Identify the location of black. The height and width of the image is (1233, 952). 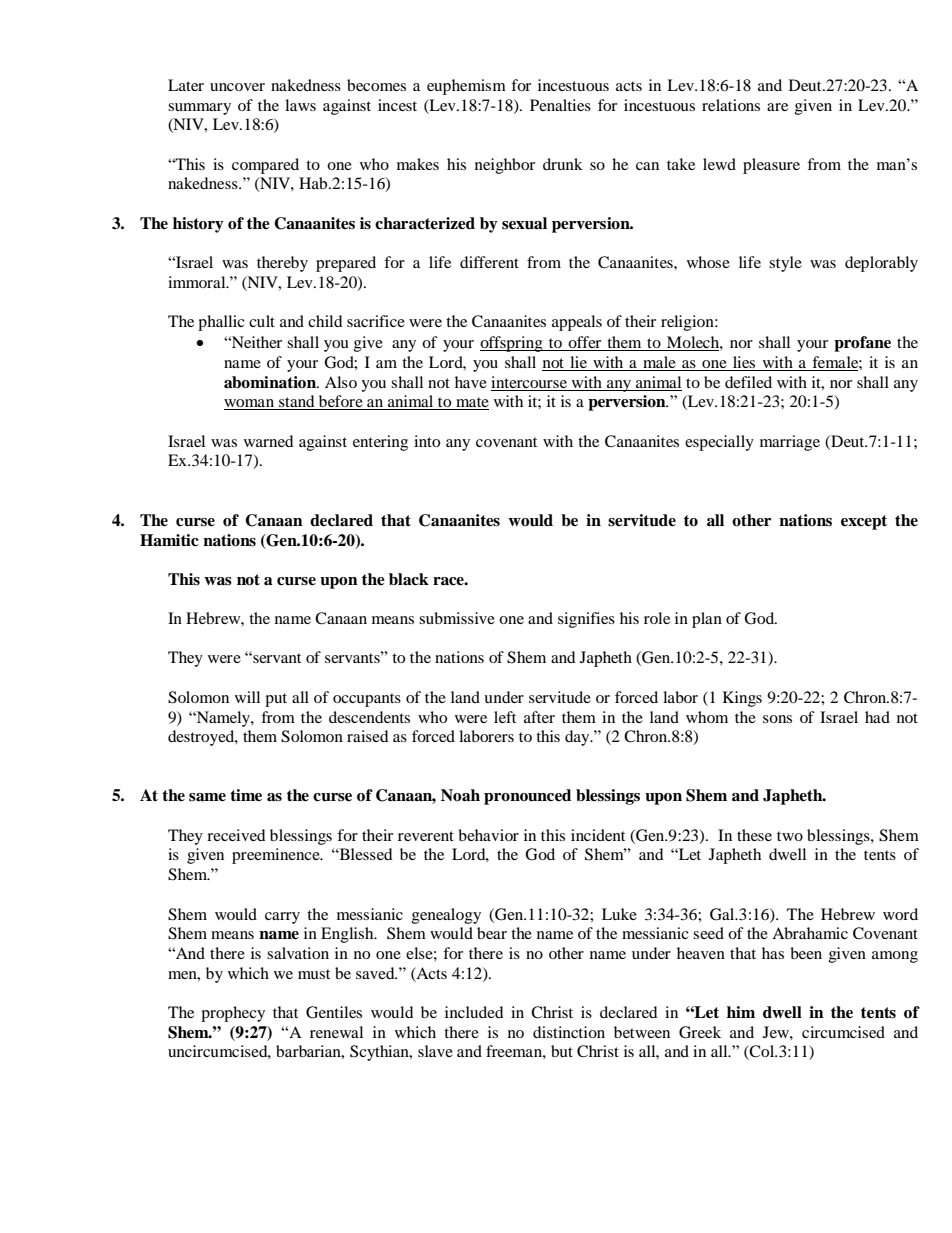
(409, 579).
